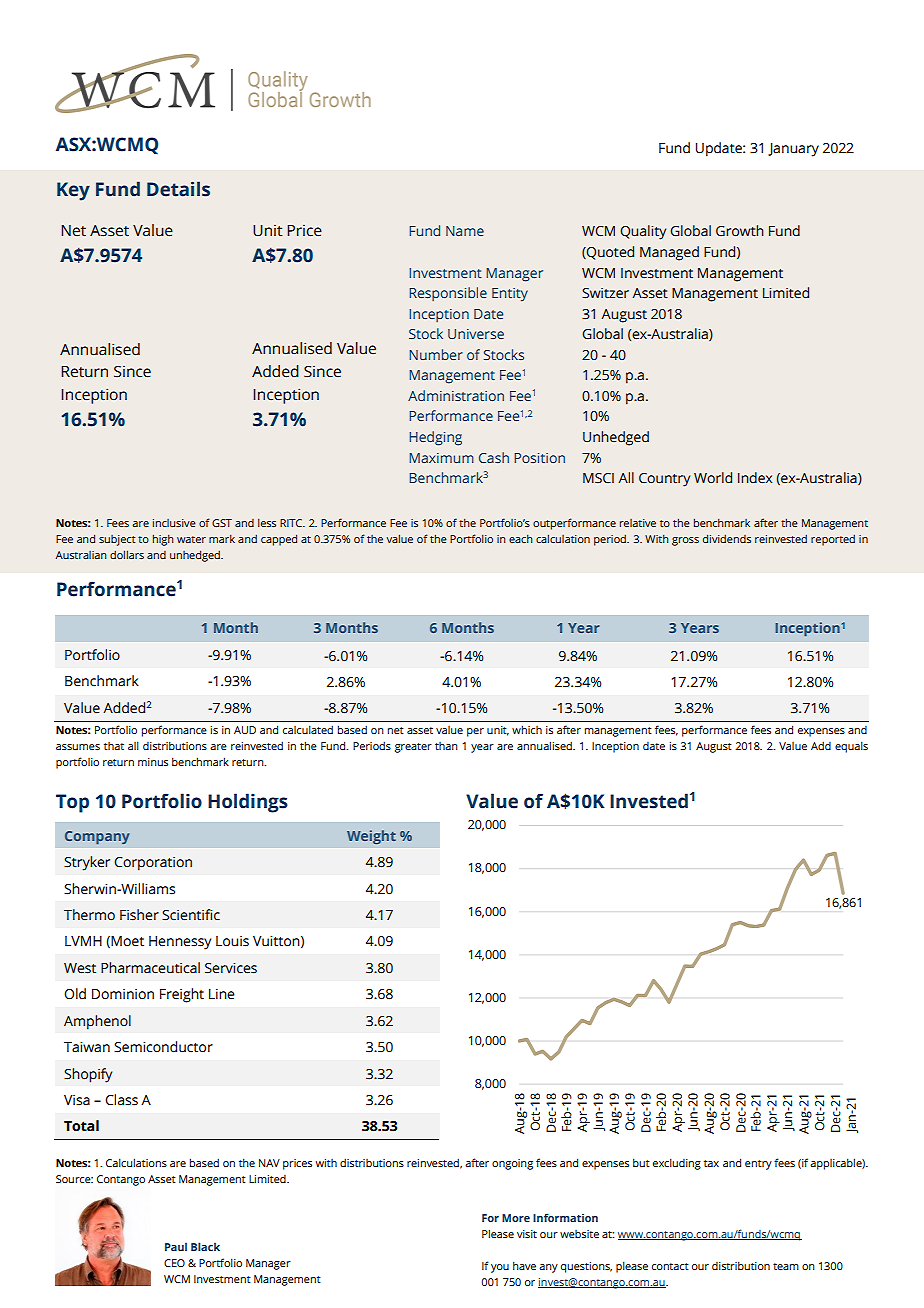 The image size is (924, 1308). I want to click on More, so click(516, 1218).
